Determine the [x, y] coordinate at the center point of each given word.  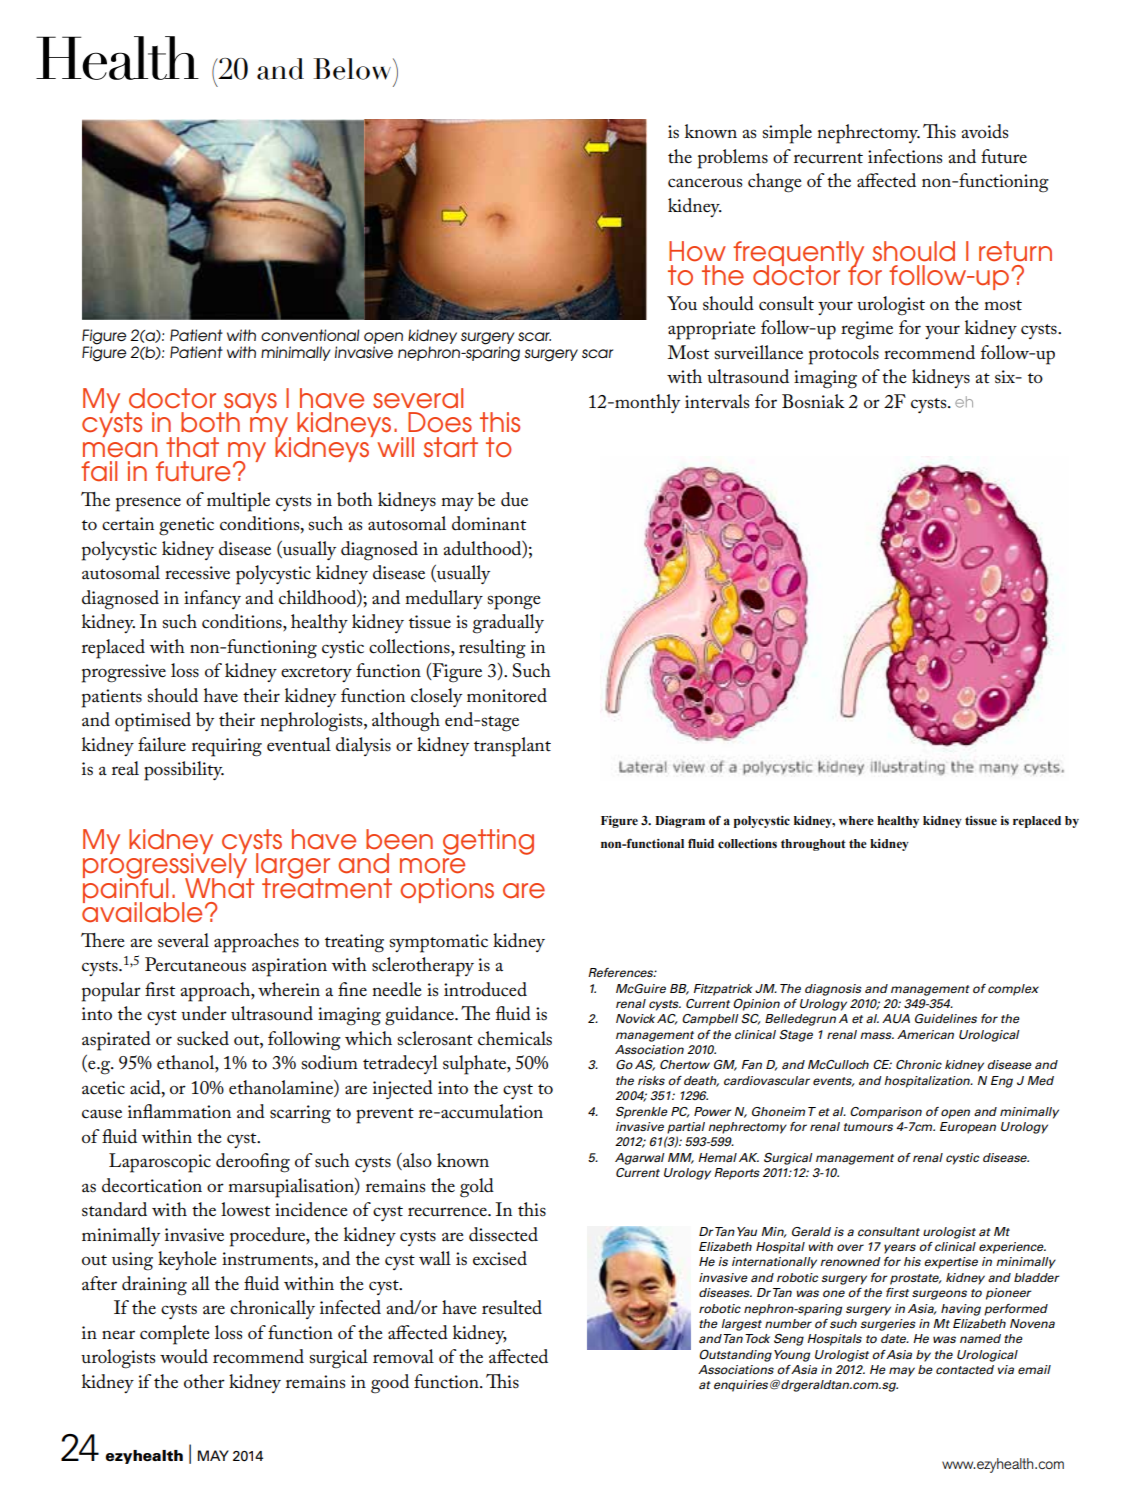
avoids [985, 131]
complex [1013, 990]
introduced [485, 989]
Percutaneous [195, 964]
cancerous [705, 183]
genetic [186, 526]
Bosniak [813, 401]
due [514, 499]
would [184, 1356]
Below [354, 69]
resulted [512, 1307]
